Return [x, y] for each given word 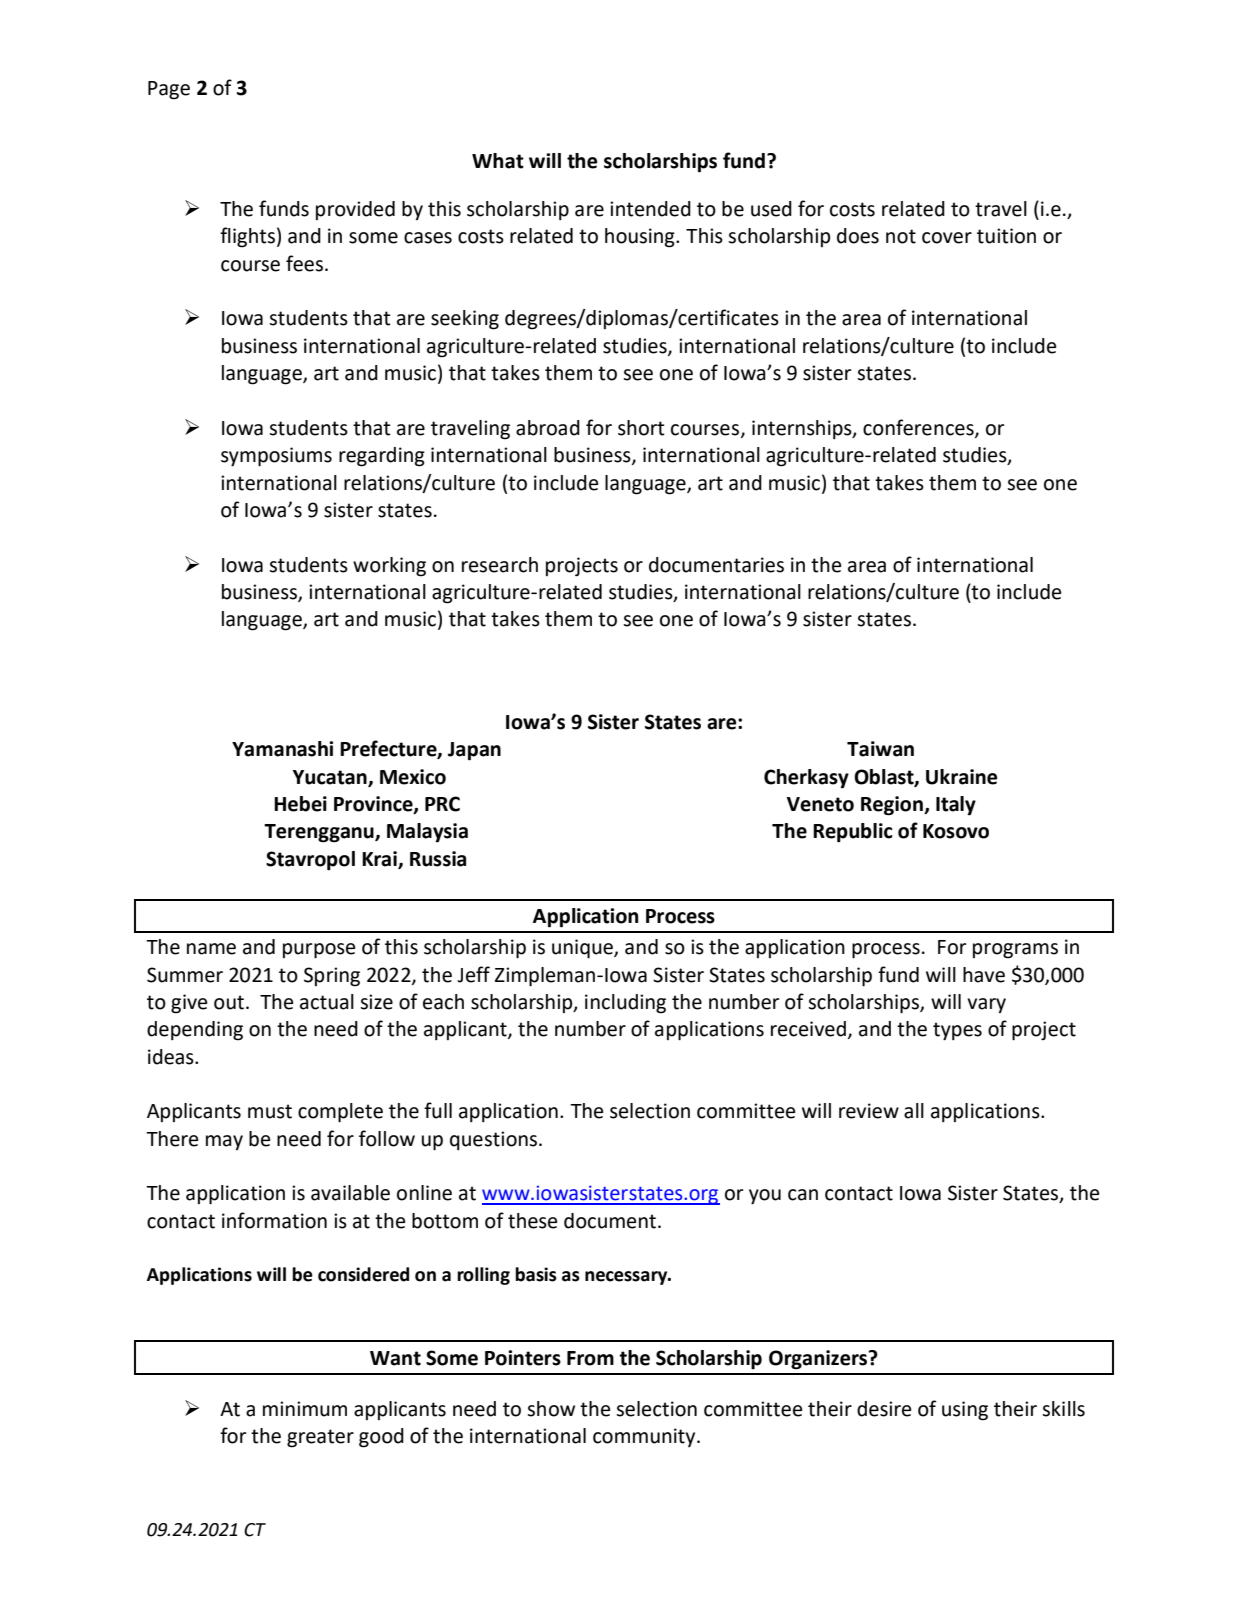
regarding [382, 457]
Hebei [300, 804]
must [270, 1111]
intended [650, 209]
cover [947, 238]
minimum [305, 1409]
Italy [956, 806]
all [914, 1111]
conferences [919, 428]
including [625, 1004]
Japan [474, 751]
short [641, 428]
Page [169, 90]
